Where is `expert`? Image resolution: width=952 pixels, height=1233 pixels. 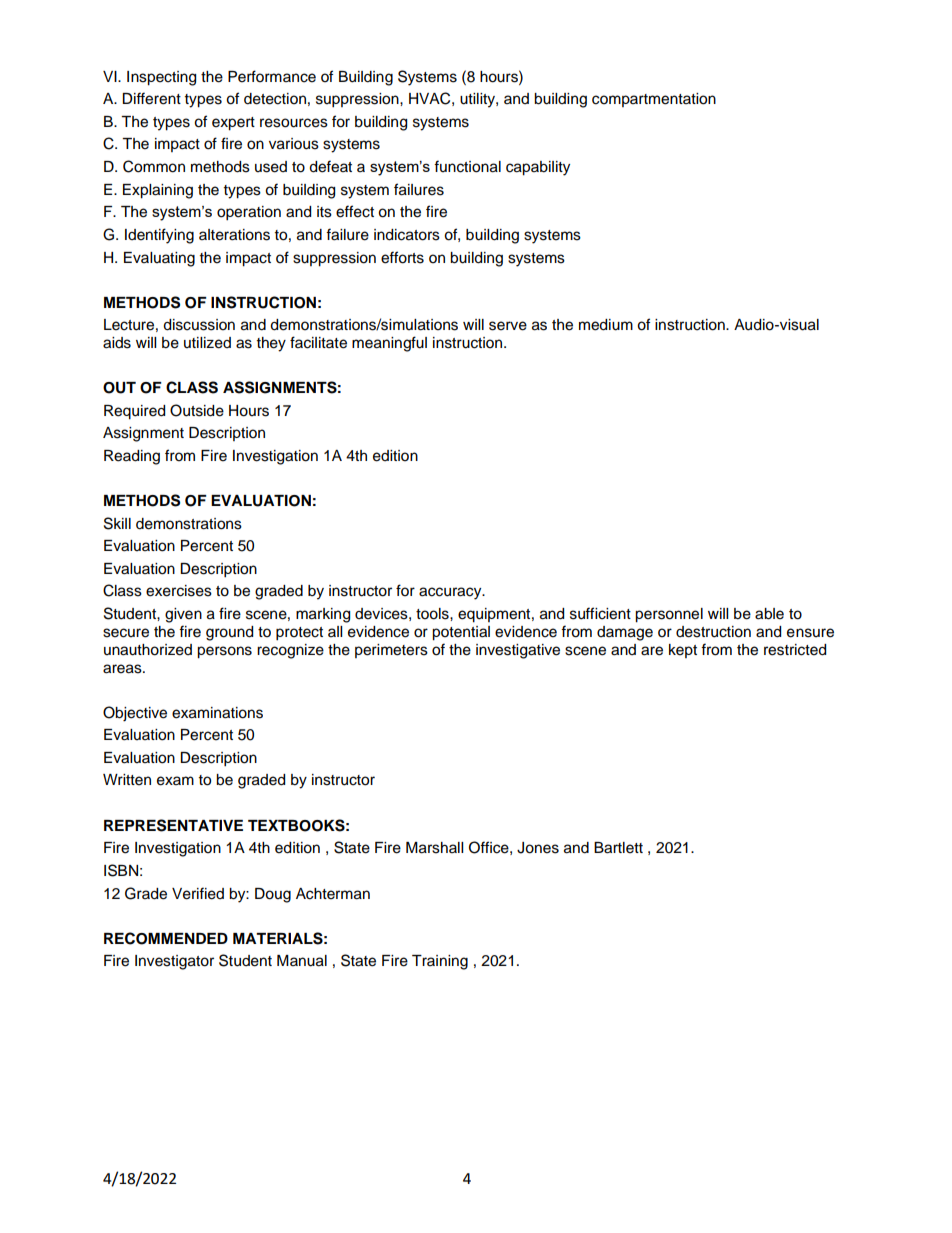 expert is located at coordinates (233, 124).
